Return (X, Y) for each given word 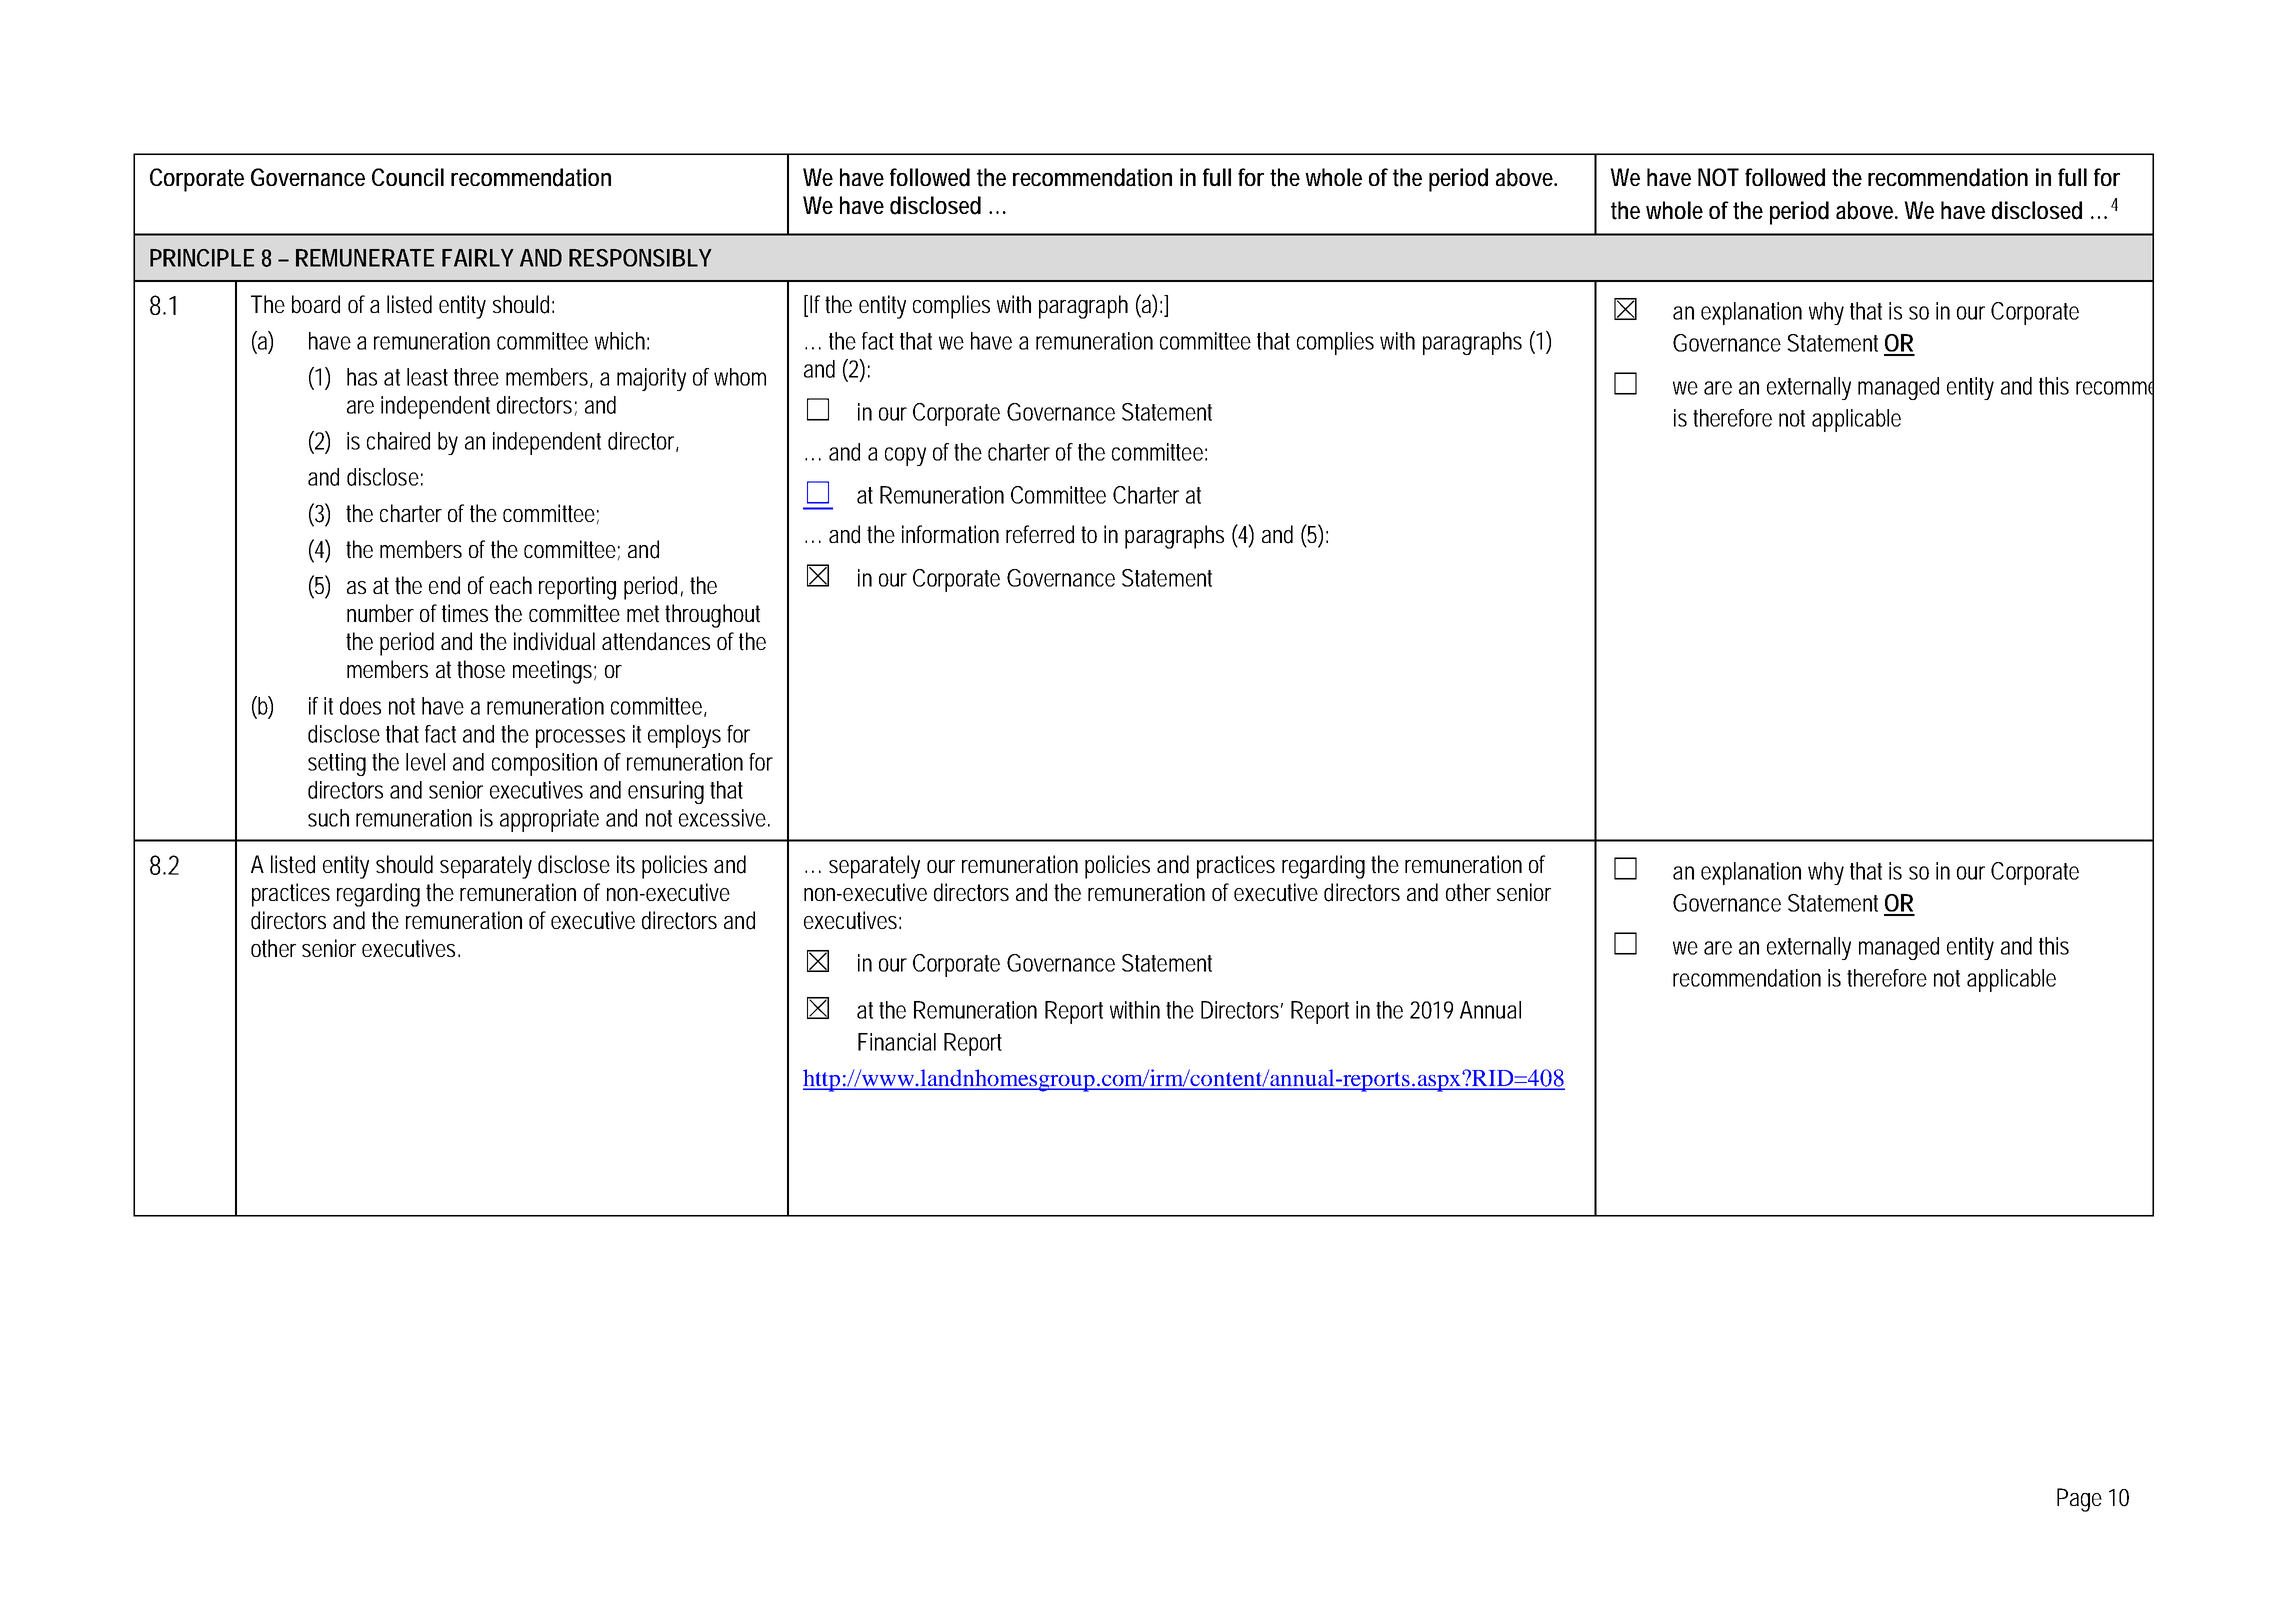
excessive (722, 818)
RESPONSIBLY (640, 258)
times (465, 613)
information (950, 534)
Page (2079, 1500)
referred (1040, 534)
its (626, 864)
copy (905, 456)
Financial (897, 1042)
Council (408, 177)
